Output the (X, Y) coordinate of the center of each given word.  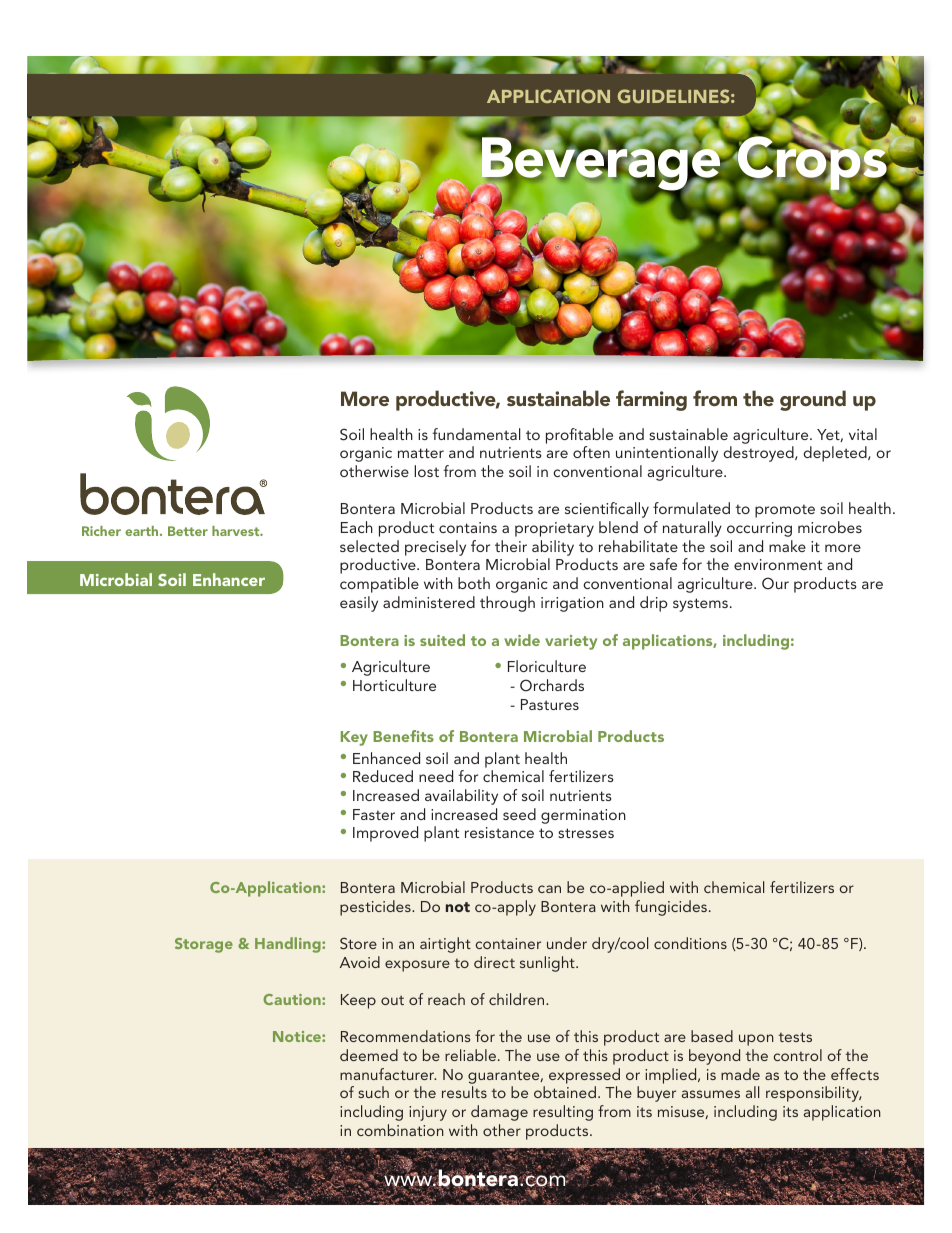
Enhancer (229, 579)
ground (813, 400)
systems (700, 605)
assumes (711, 1094)
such (373, 1092)
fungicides (671, 908)
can (549, 889)
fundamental (476, 434)
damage (499, 1113)
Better (188, 531)
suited (442, 640)
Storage (204, 945)
